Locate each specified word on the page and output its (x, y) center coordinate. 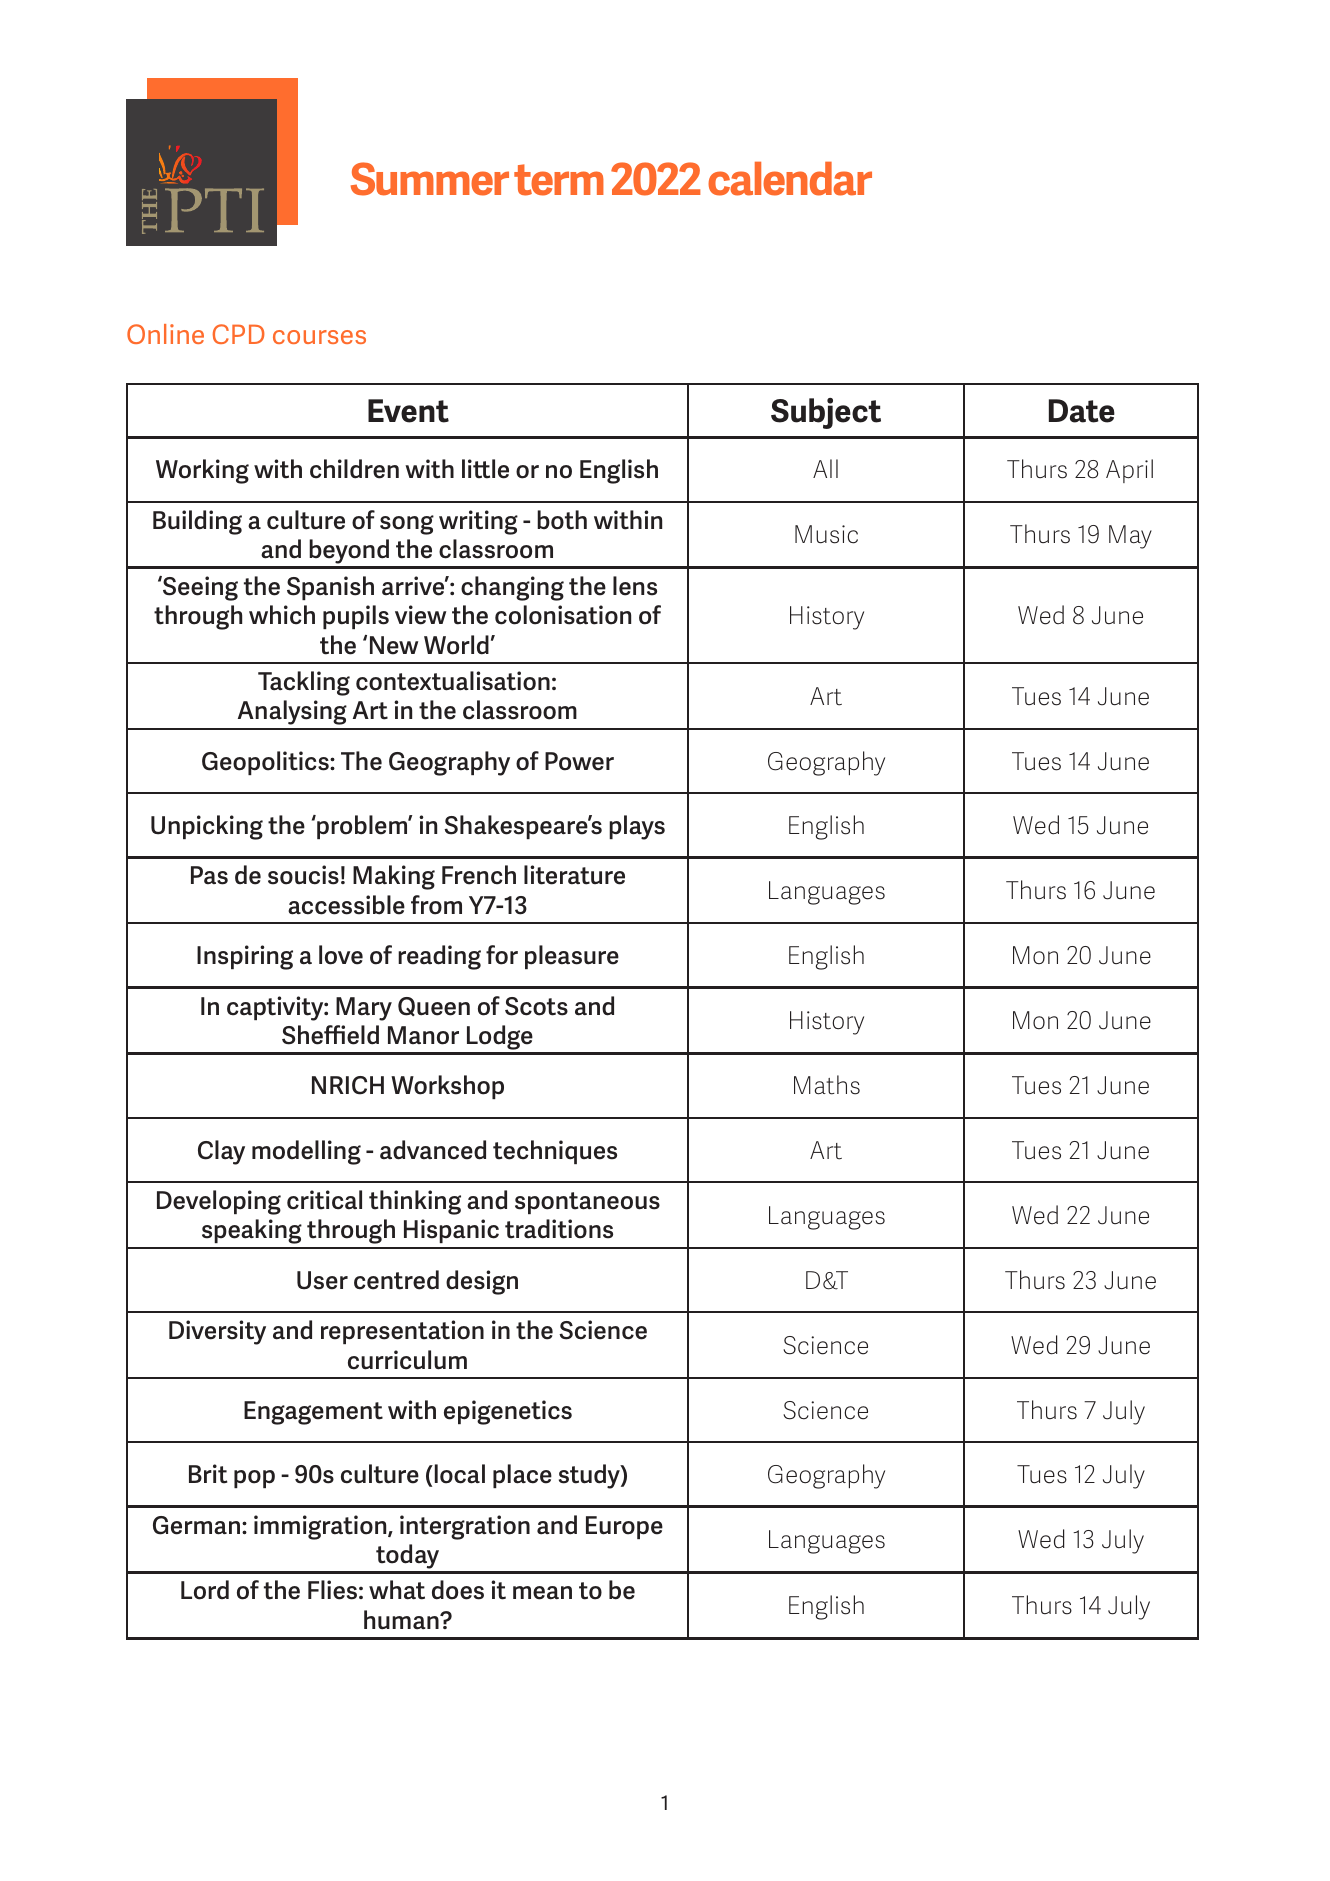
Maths (827, 1085)
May (1130, 537)
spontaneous (587, 1203)
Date (1082, 411)
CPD (238, 334)
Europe (624, 1527)
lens (635, 586)
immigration (321, 1527)
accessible (346, 905)
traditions (559, 1229)
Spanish (330, 588)
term (559, 180)
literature (574, 875)
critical (324, 1200)
